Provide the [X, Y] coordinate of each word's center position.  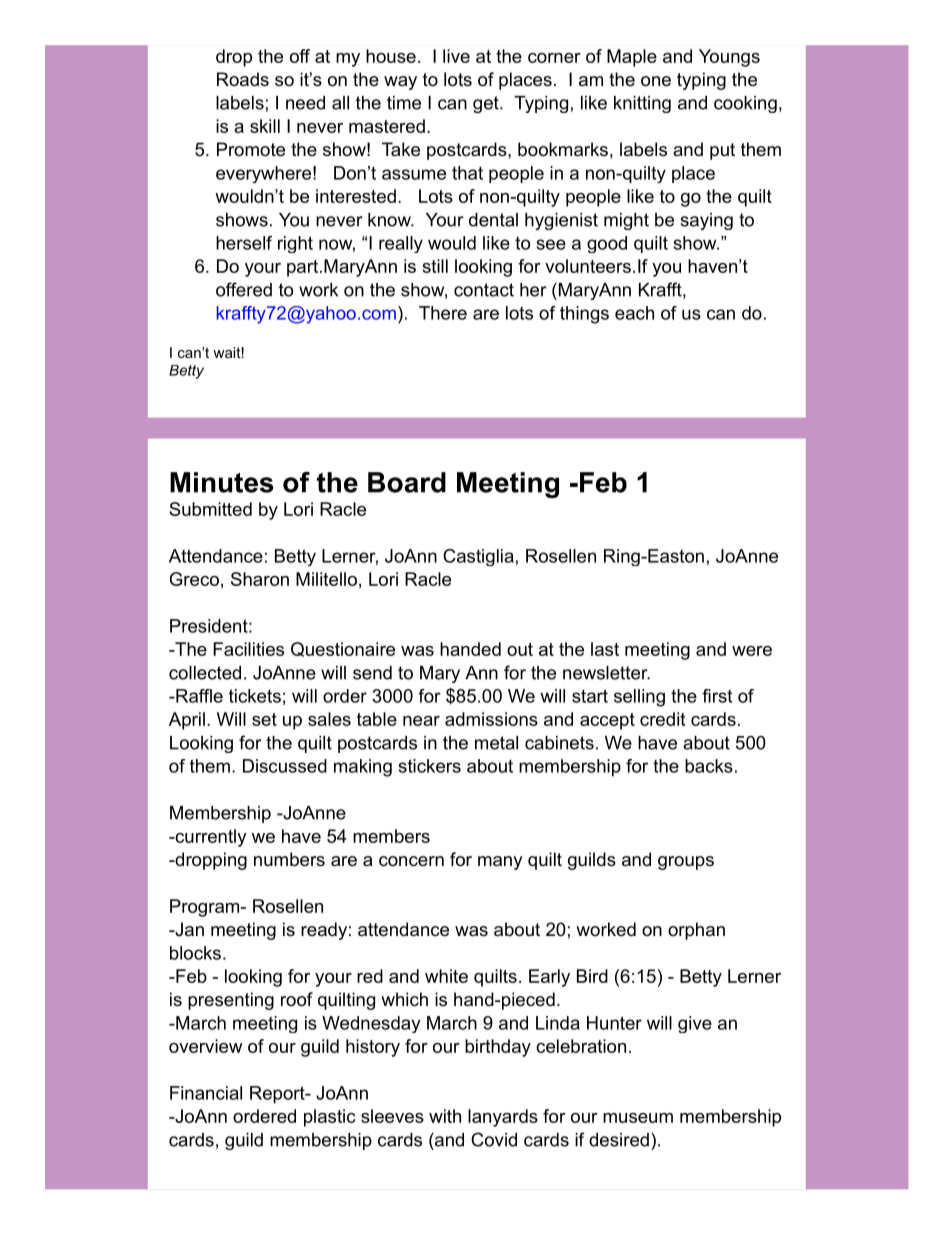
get [487, 104]
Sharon [260, 579]
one [656, 81]
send [372, 673]
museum [638, 1118]
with [445, 1116]
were [752, 651]
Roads [243, 79]
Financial [206, 1093]
